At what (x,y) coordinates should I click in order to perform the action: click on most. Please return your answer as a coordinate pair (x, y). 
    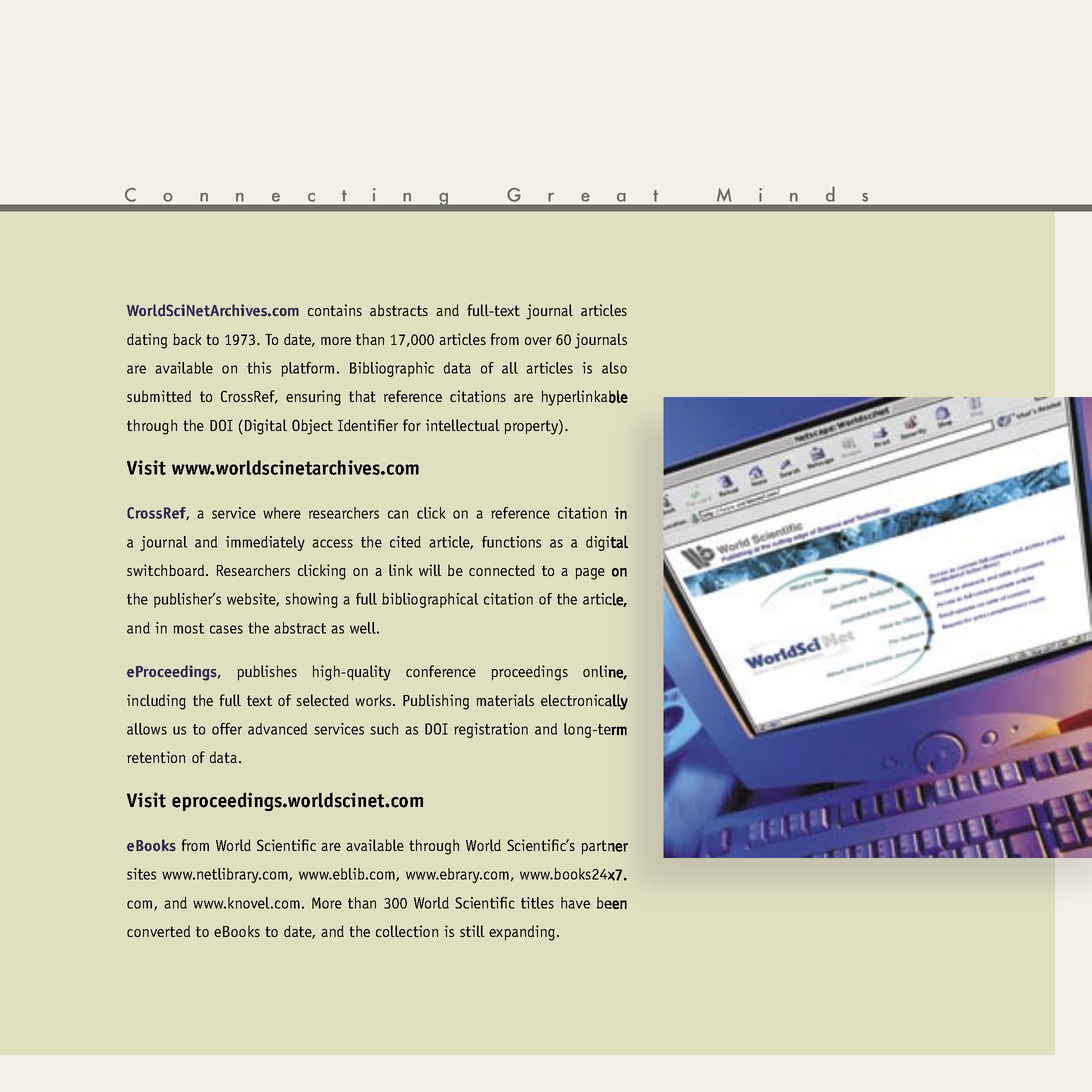
    Looking at the image, I should click on (188, 628).
